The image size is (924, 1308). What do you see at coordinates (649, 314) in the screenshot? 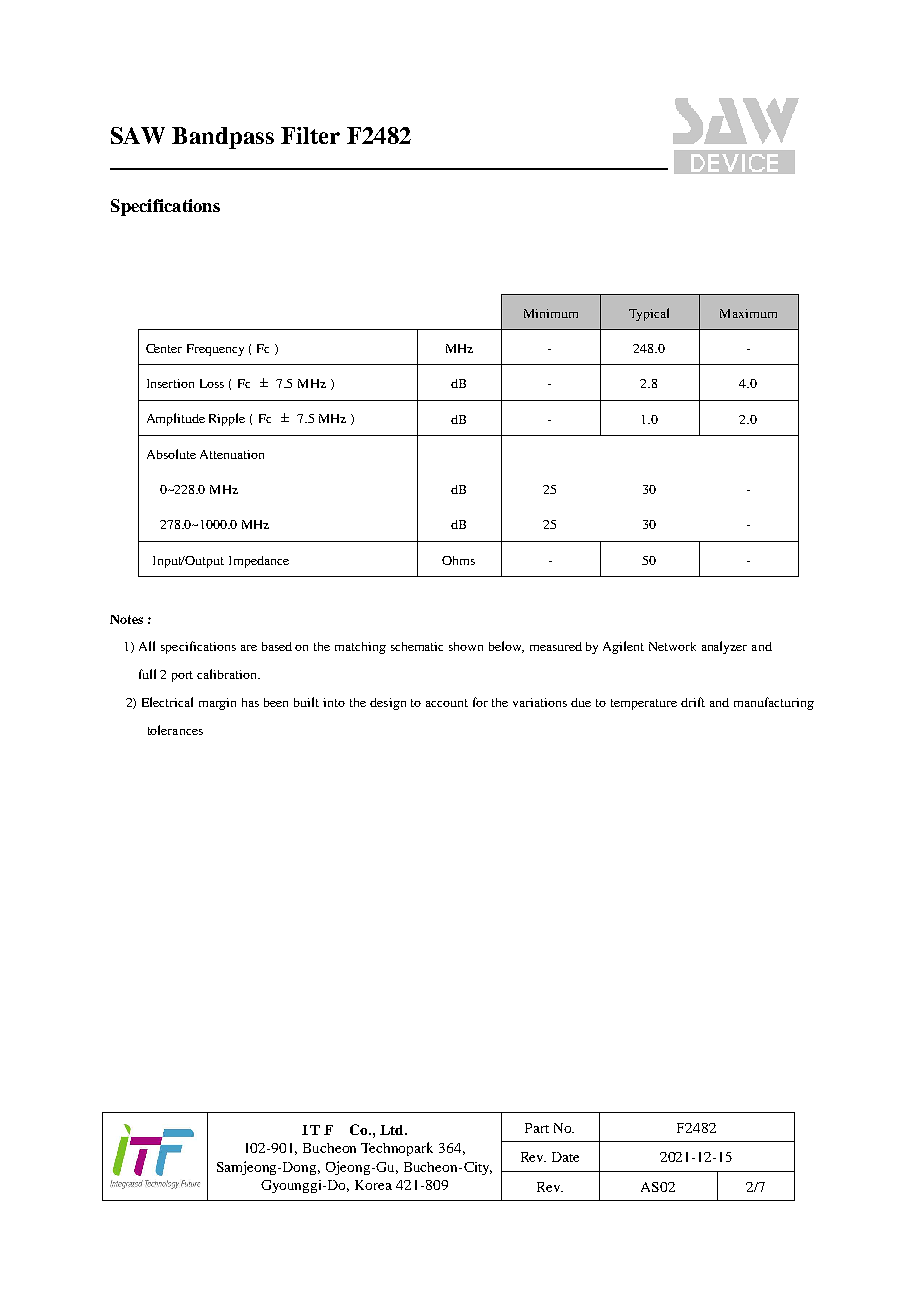
I see `Typical` at bounding box center [649, 314].
